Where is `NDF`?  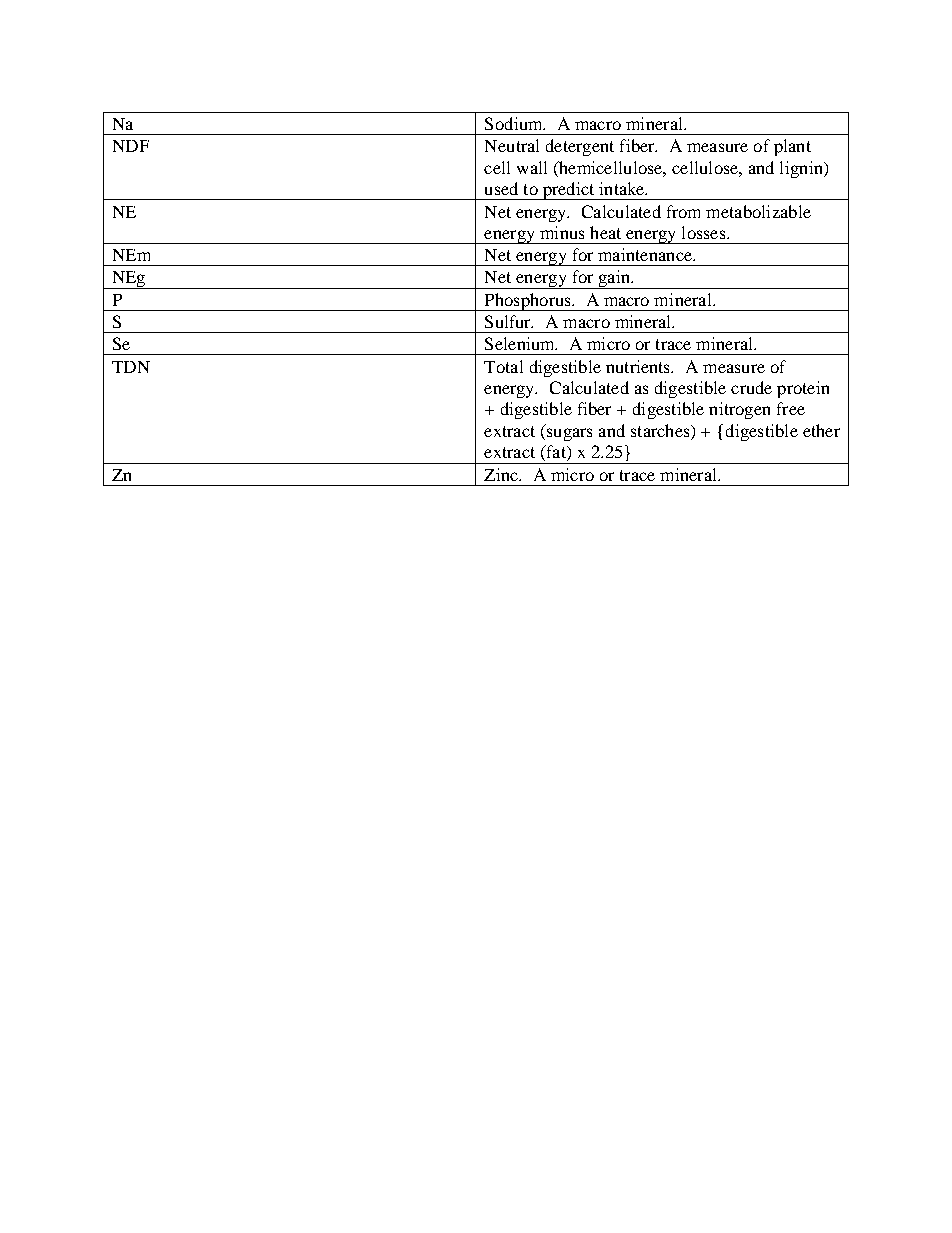
NDF is located at coordinates (131, 146).
